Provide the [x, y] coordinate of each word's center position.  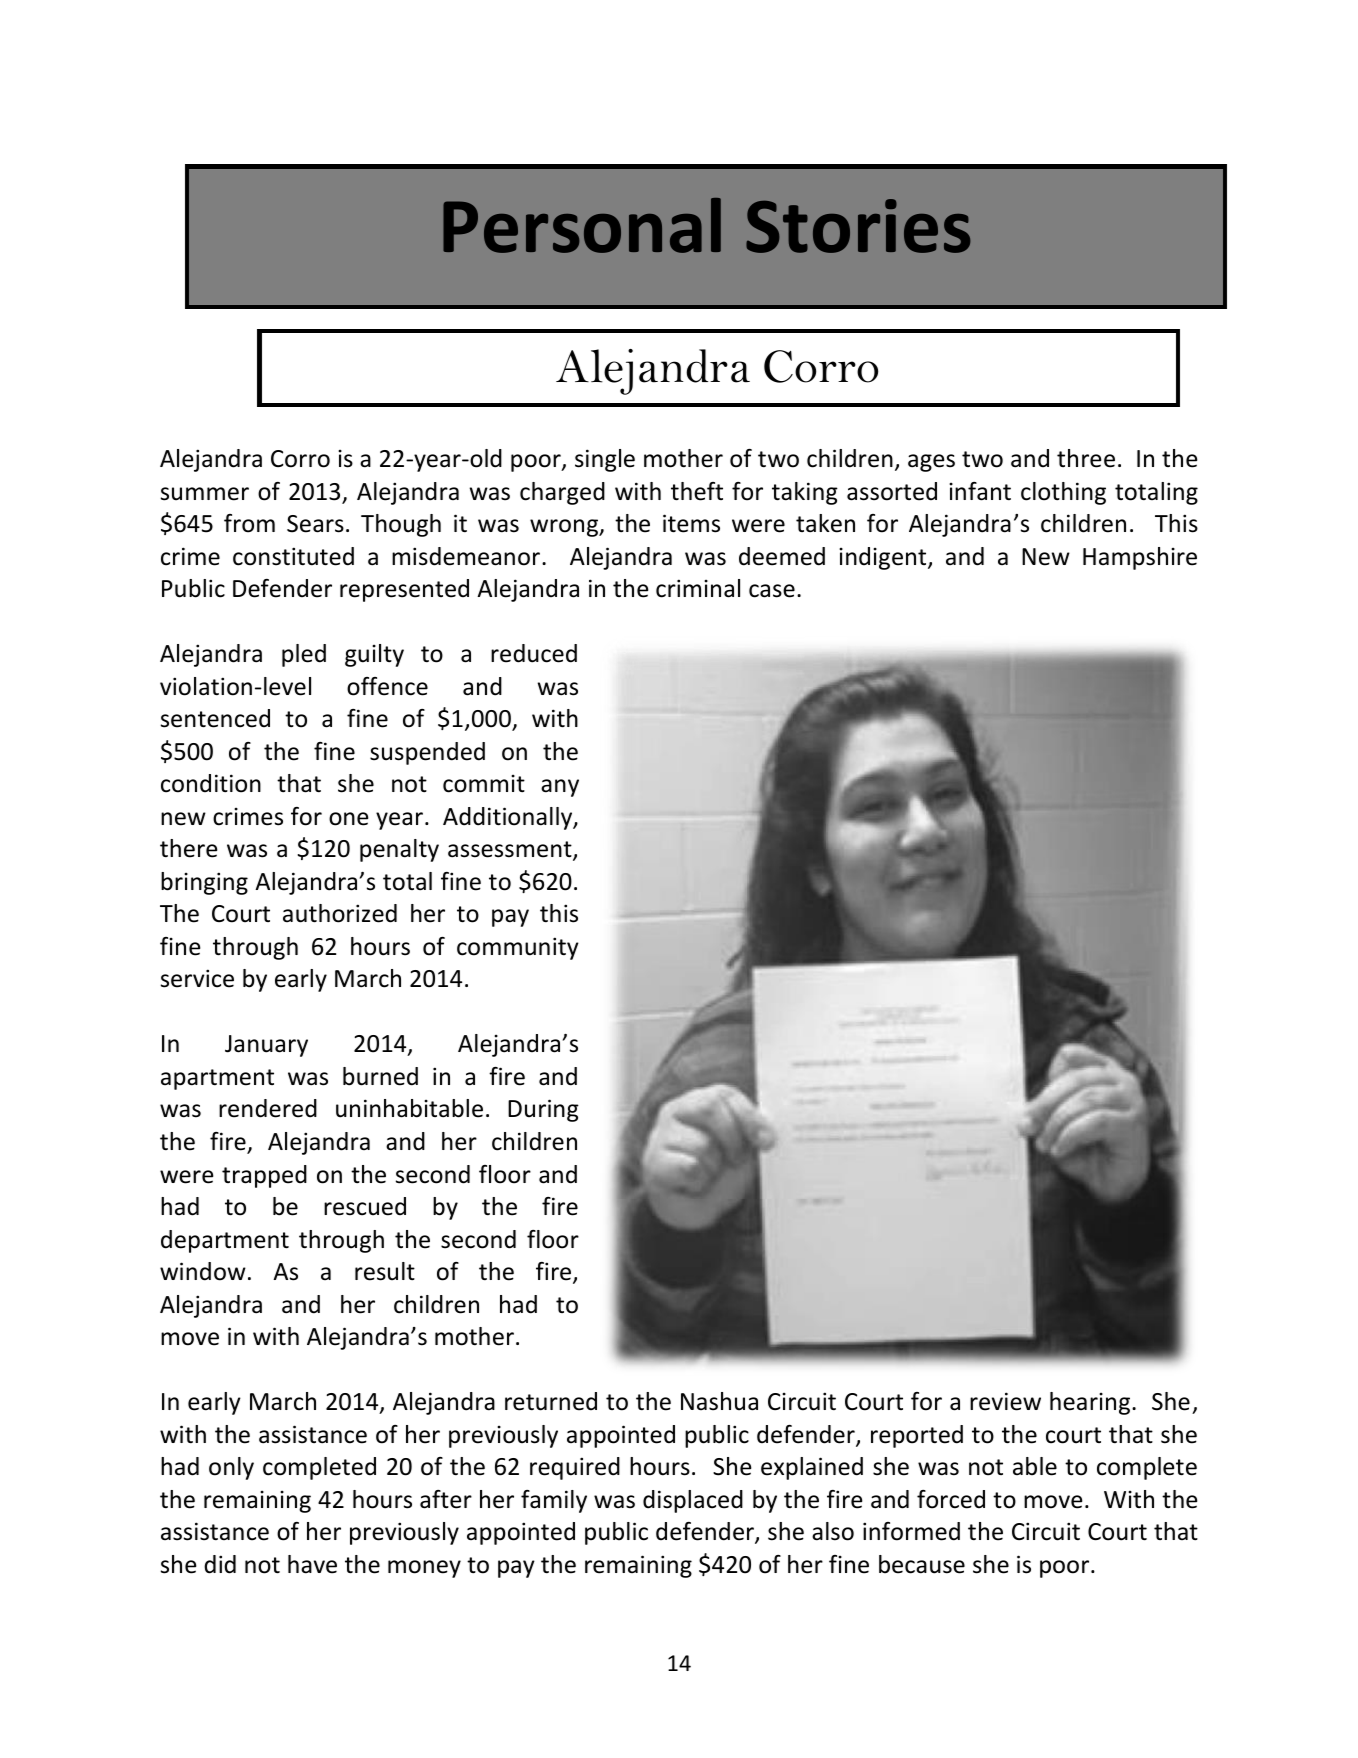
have [312, 1564]
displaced [693, 1501]
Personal [582, 225]
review [1005, 1401]
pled [304, 655]
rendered [268, 1108]
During [543, 1110]
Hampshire [1140, 558]
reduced [534, 653]
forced [951, 1499]
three [1086, 458]
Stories [858, 226]
